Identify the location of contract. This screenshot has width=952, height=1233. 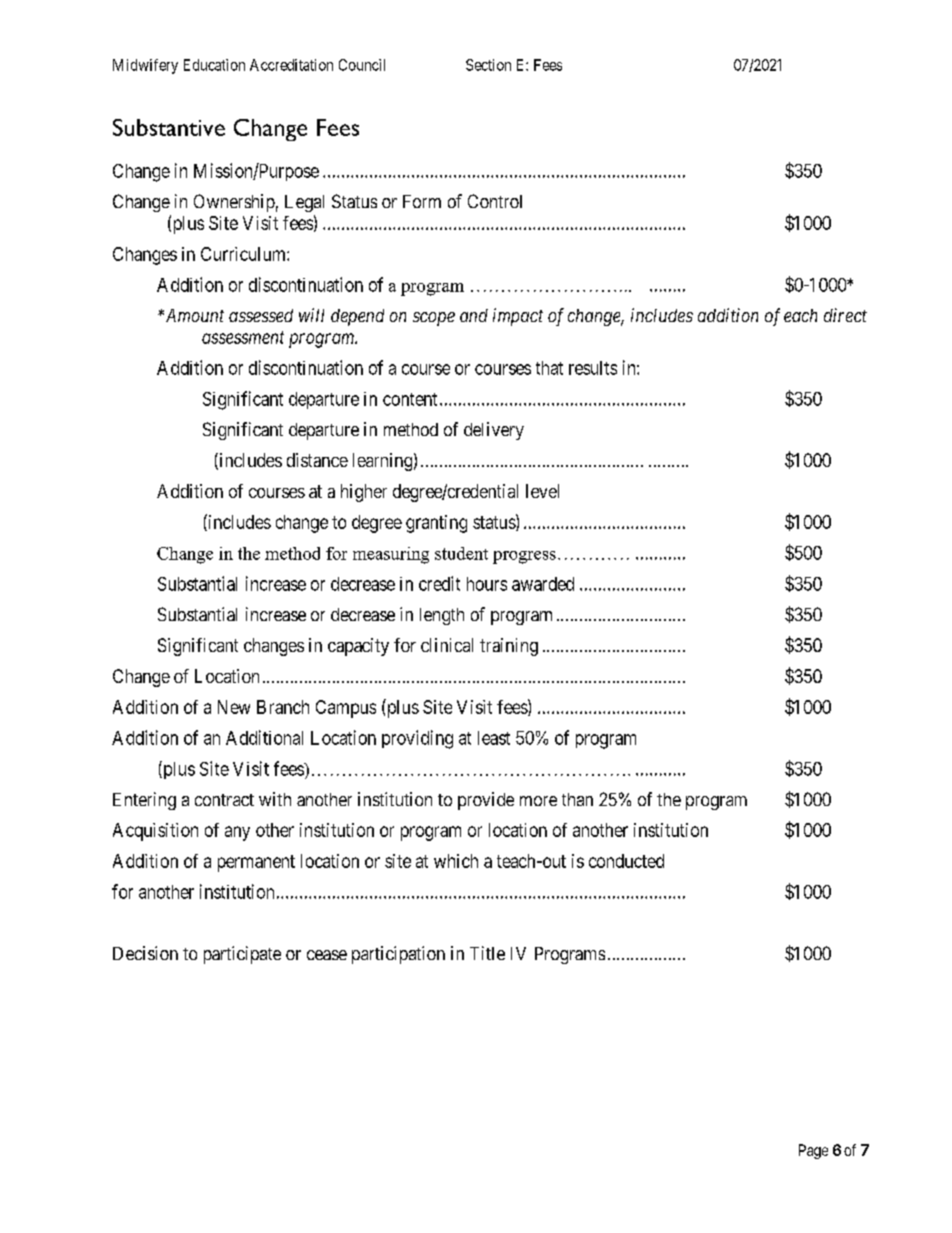
(224, 800).
